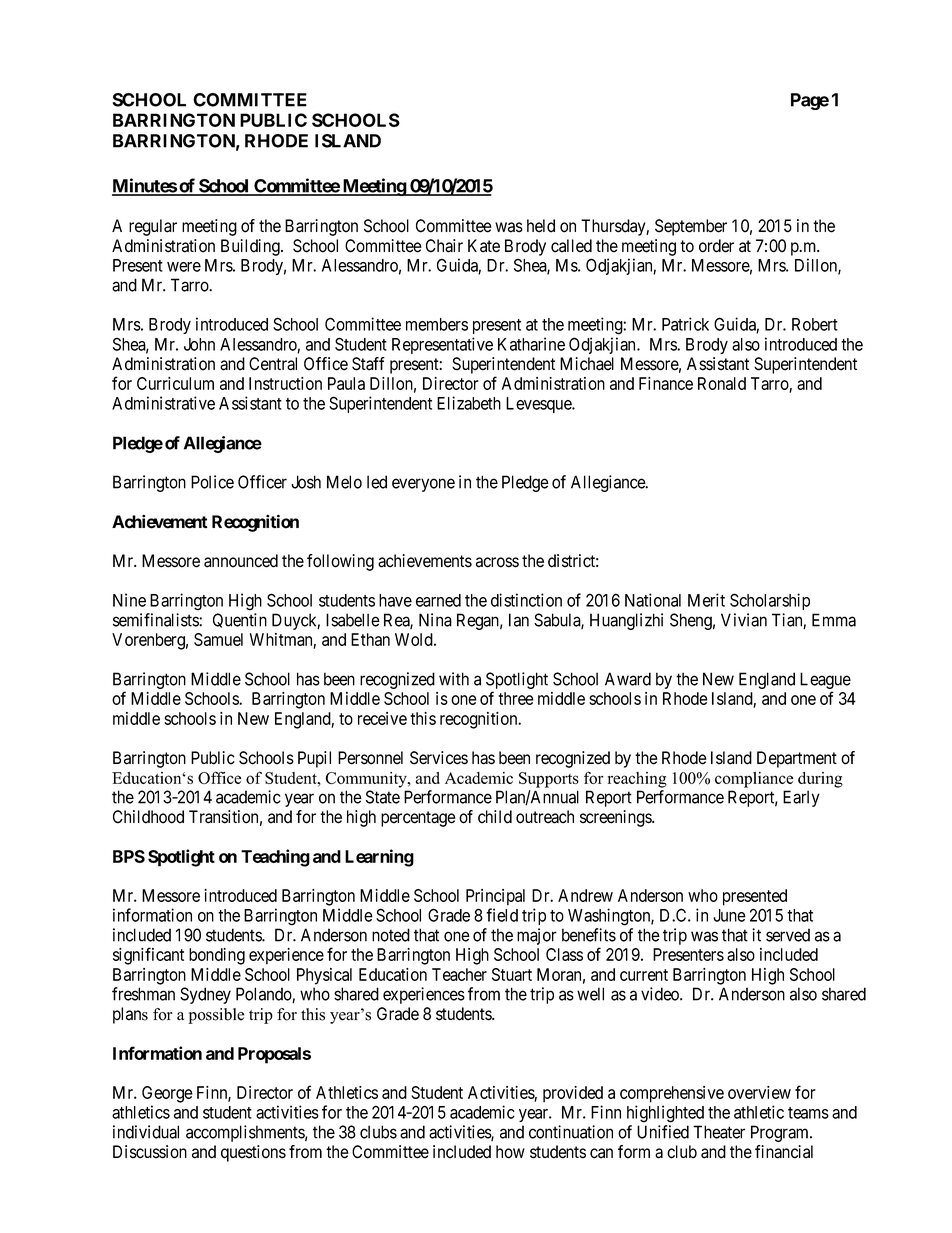 Image resolution: width=952 pixels, height=1233 pixels. Describe the element at coordinates (184, 267) in the screenshot. I see `were` at that location.
